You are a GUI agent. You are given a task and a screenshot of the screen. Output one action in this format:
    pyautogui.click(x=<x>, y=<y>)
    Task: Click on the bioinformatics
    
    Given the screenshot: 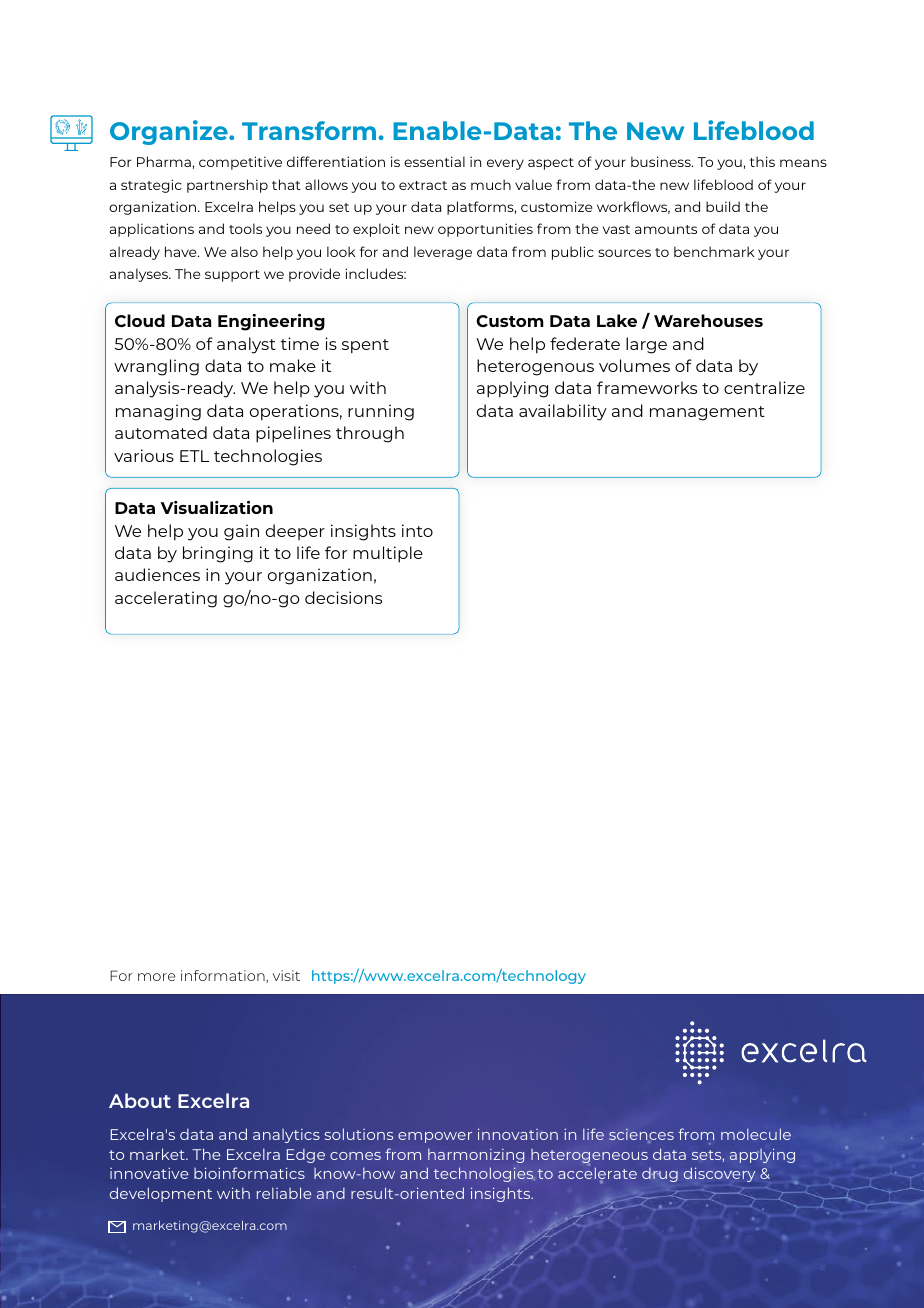 What is the action you would take?
    pyautogui.click(x=249, y=1173)
